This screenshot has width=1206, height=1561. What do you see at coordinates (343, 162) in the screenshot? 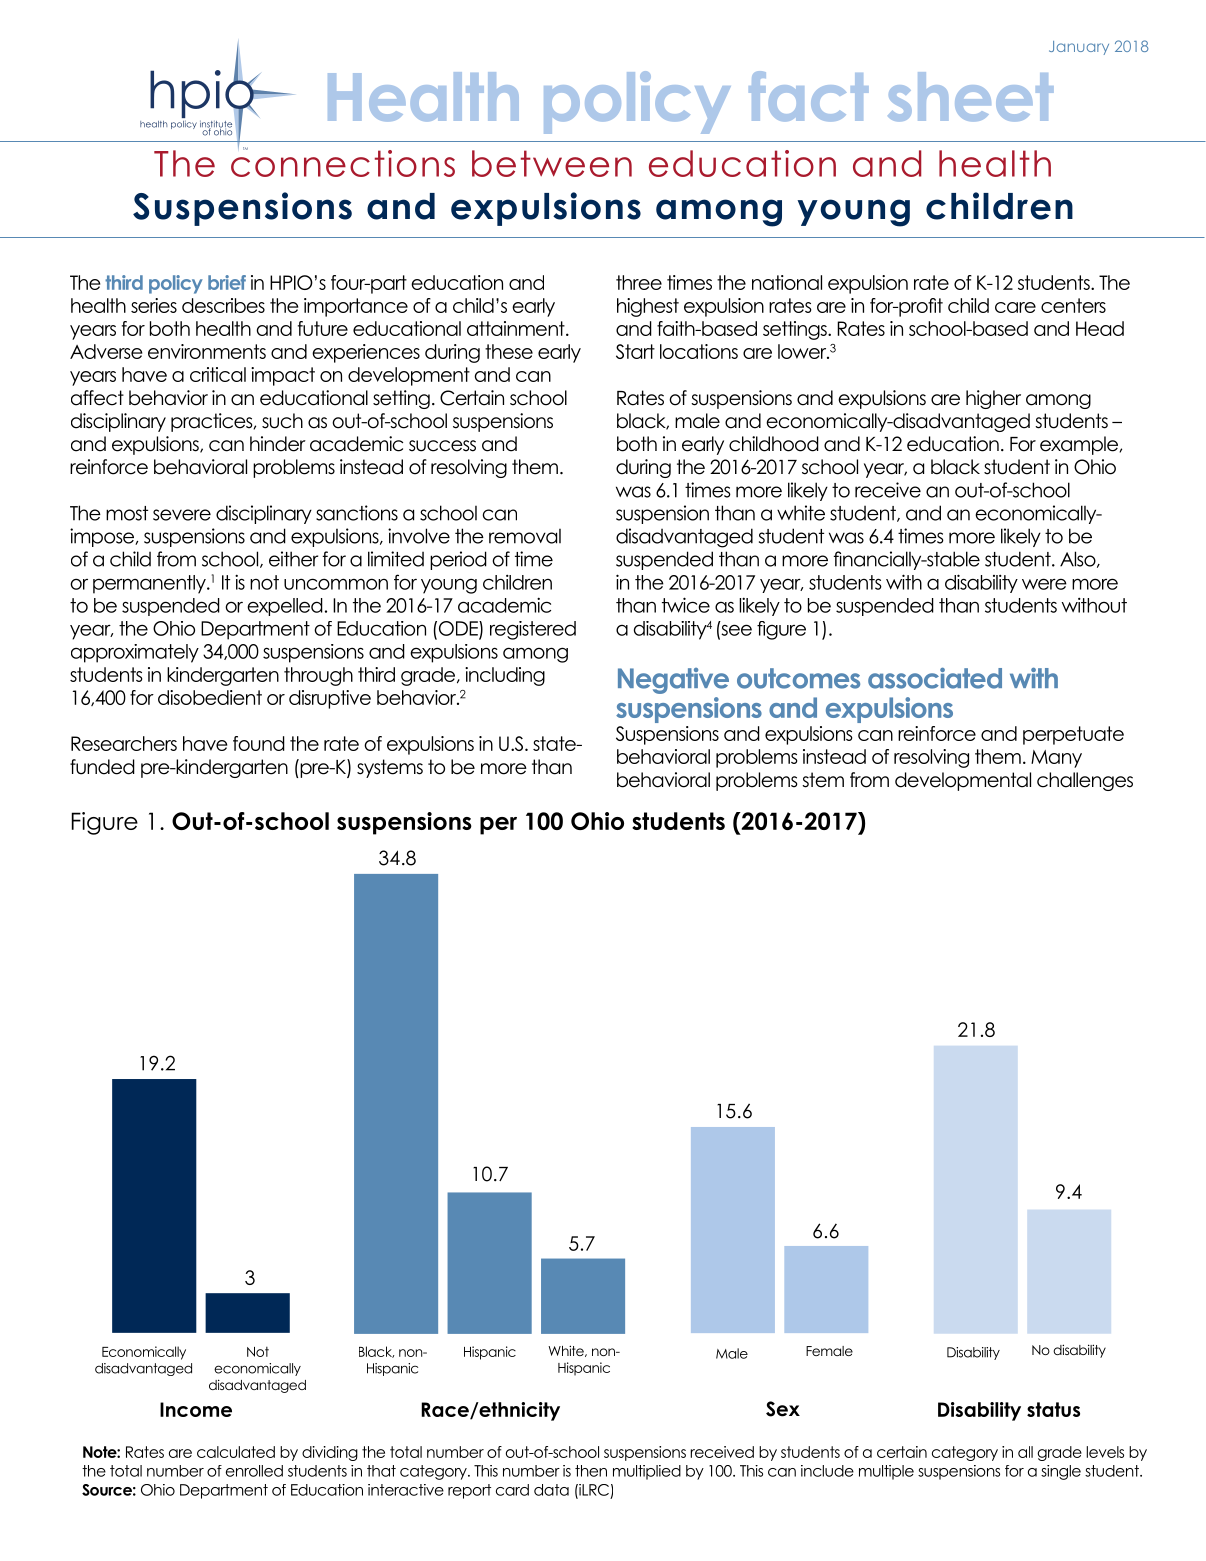
I see `connections` at bounding box center [343, 162].
